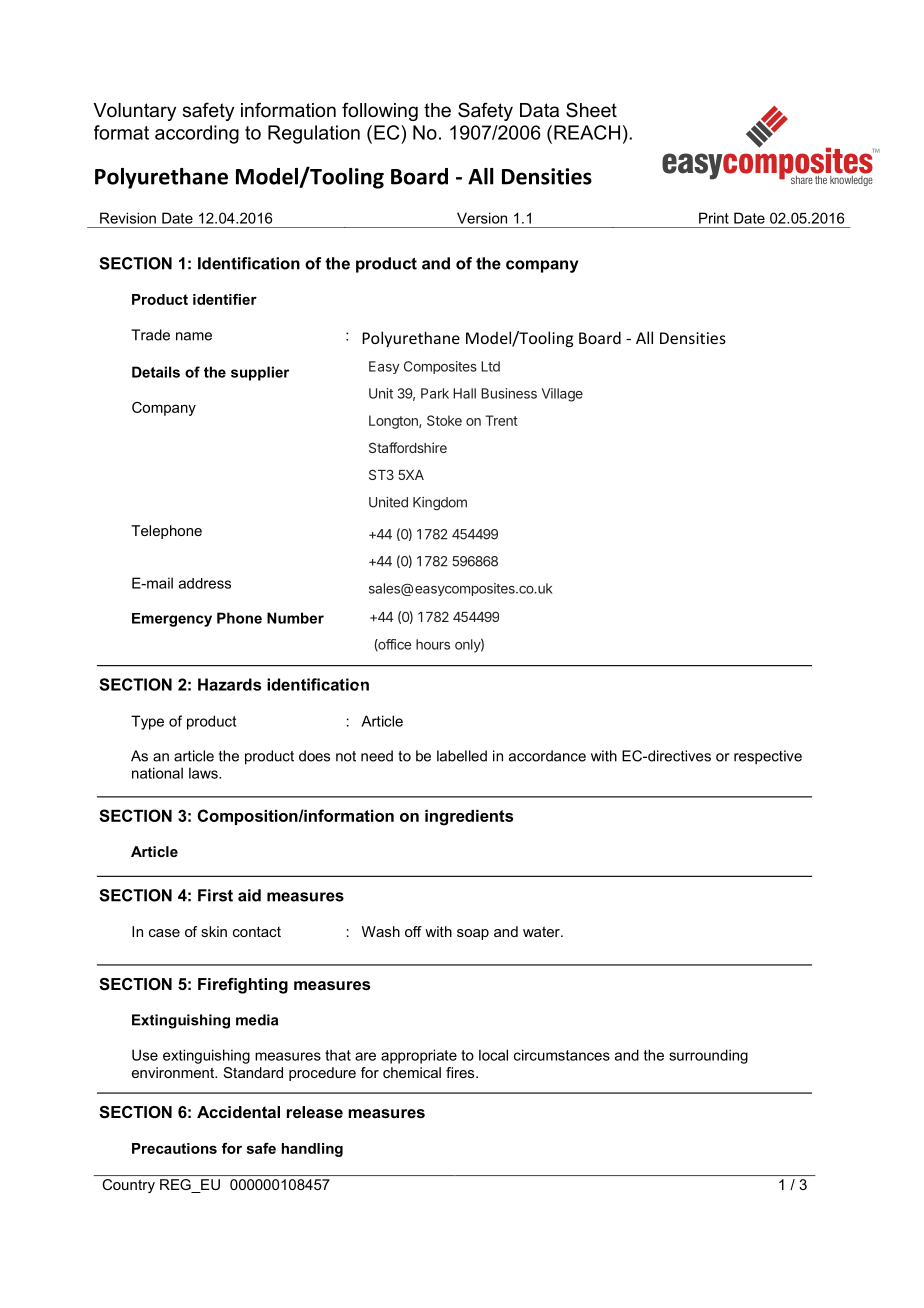 This document has height=1308, width=924. Describe the element at coordinates (461, 1072) in the document. I see `fires` at that location.
